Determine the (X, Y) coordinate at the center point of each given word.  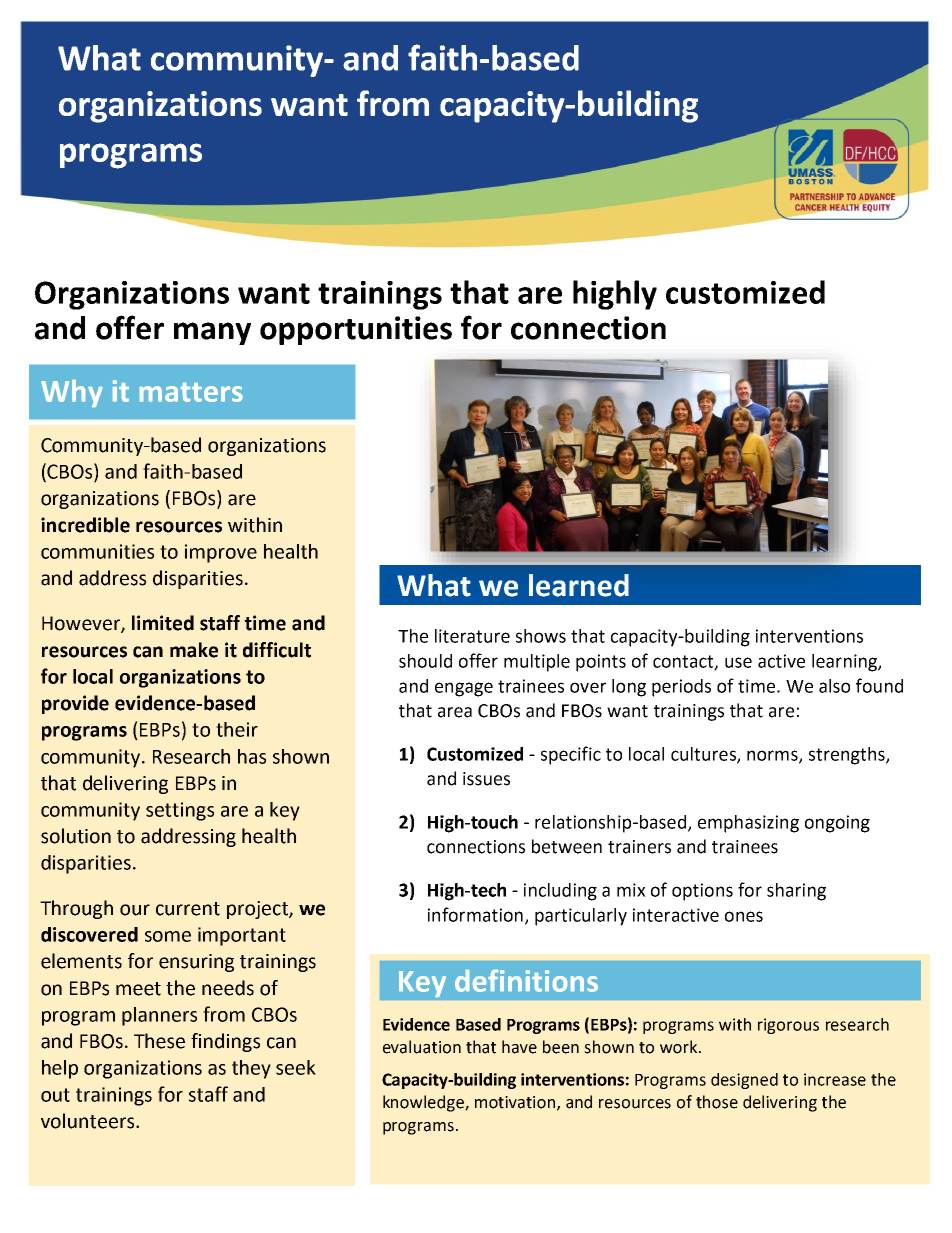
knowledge (424, 1103)
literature (472, 636)
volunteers (89, 1121)
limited (163, 623)
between (567, 846)
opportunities (356, 330)
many (212, 333)
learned (579, 585)
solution (76, 836)
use (738, 662)
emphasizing (748, 824)
